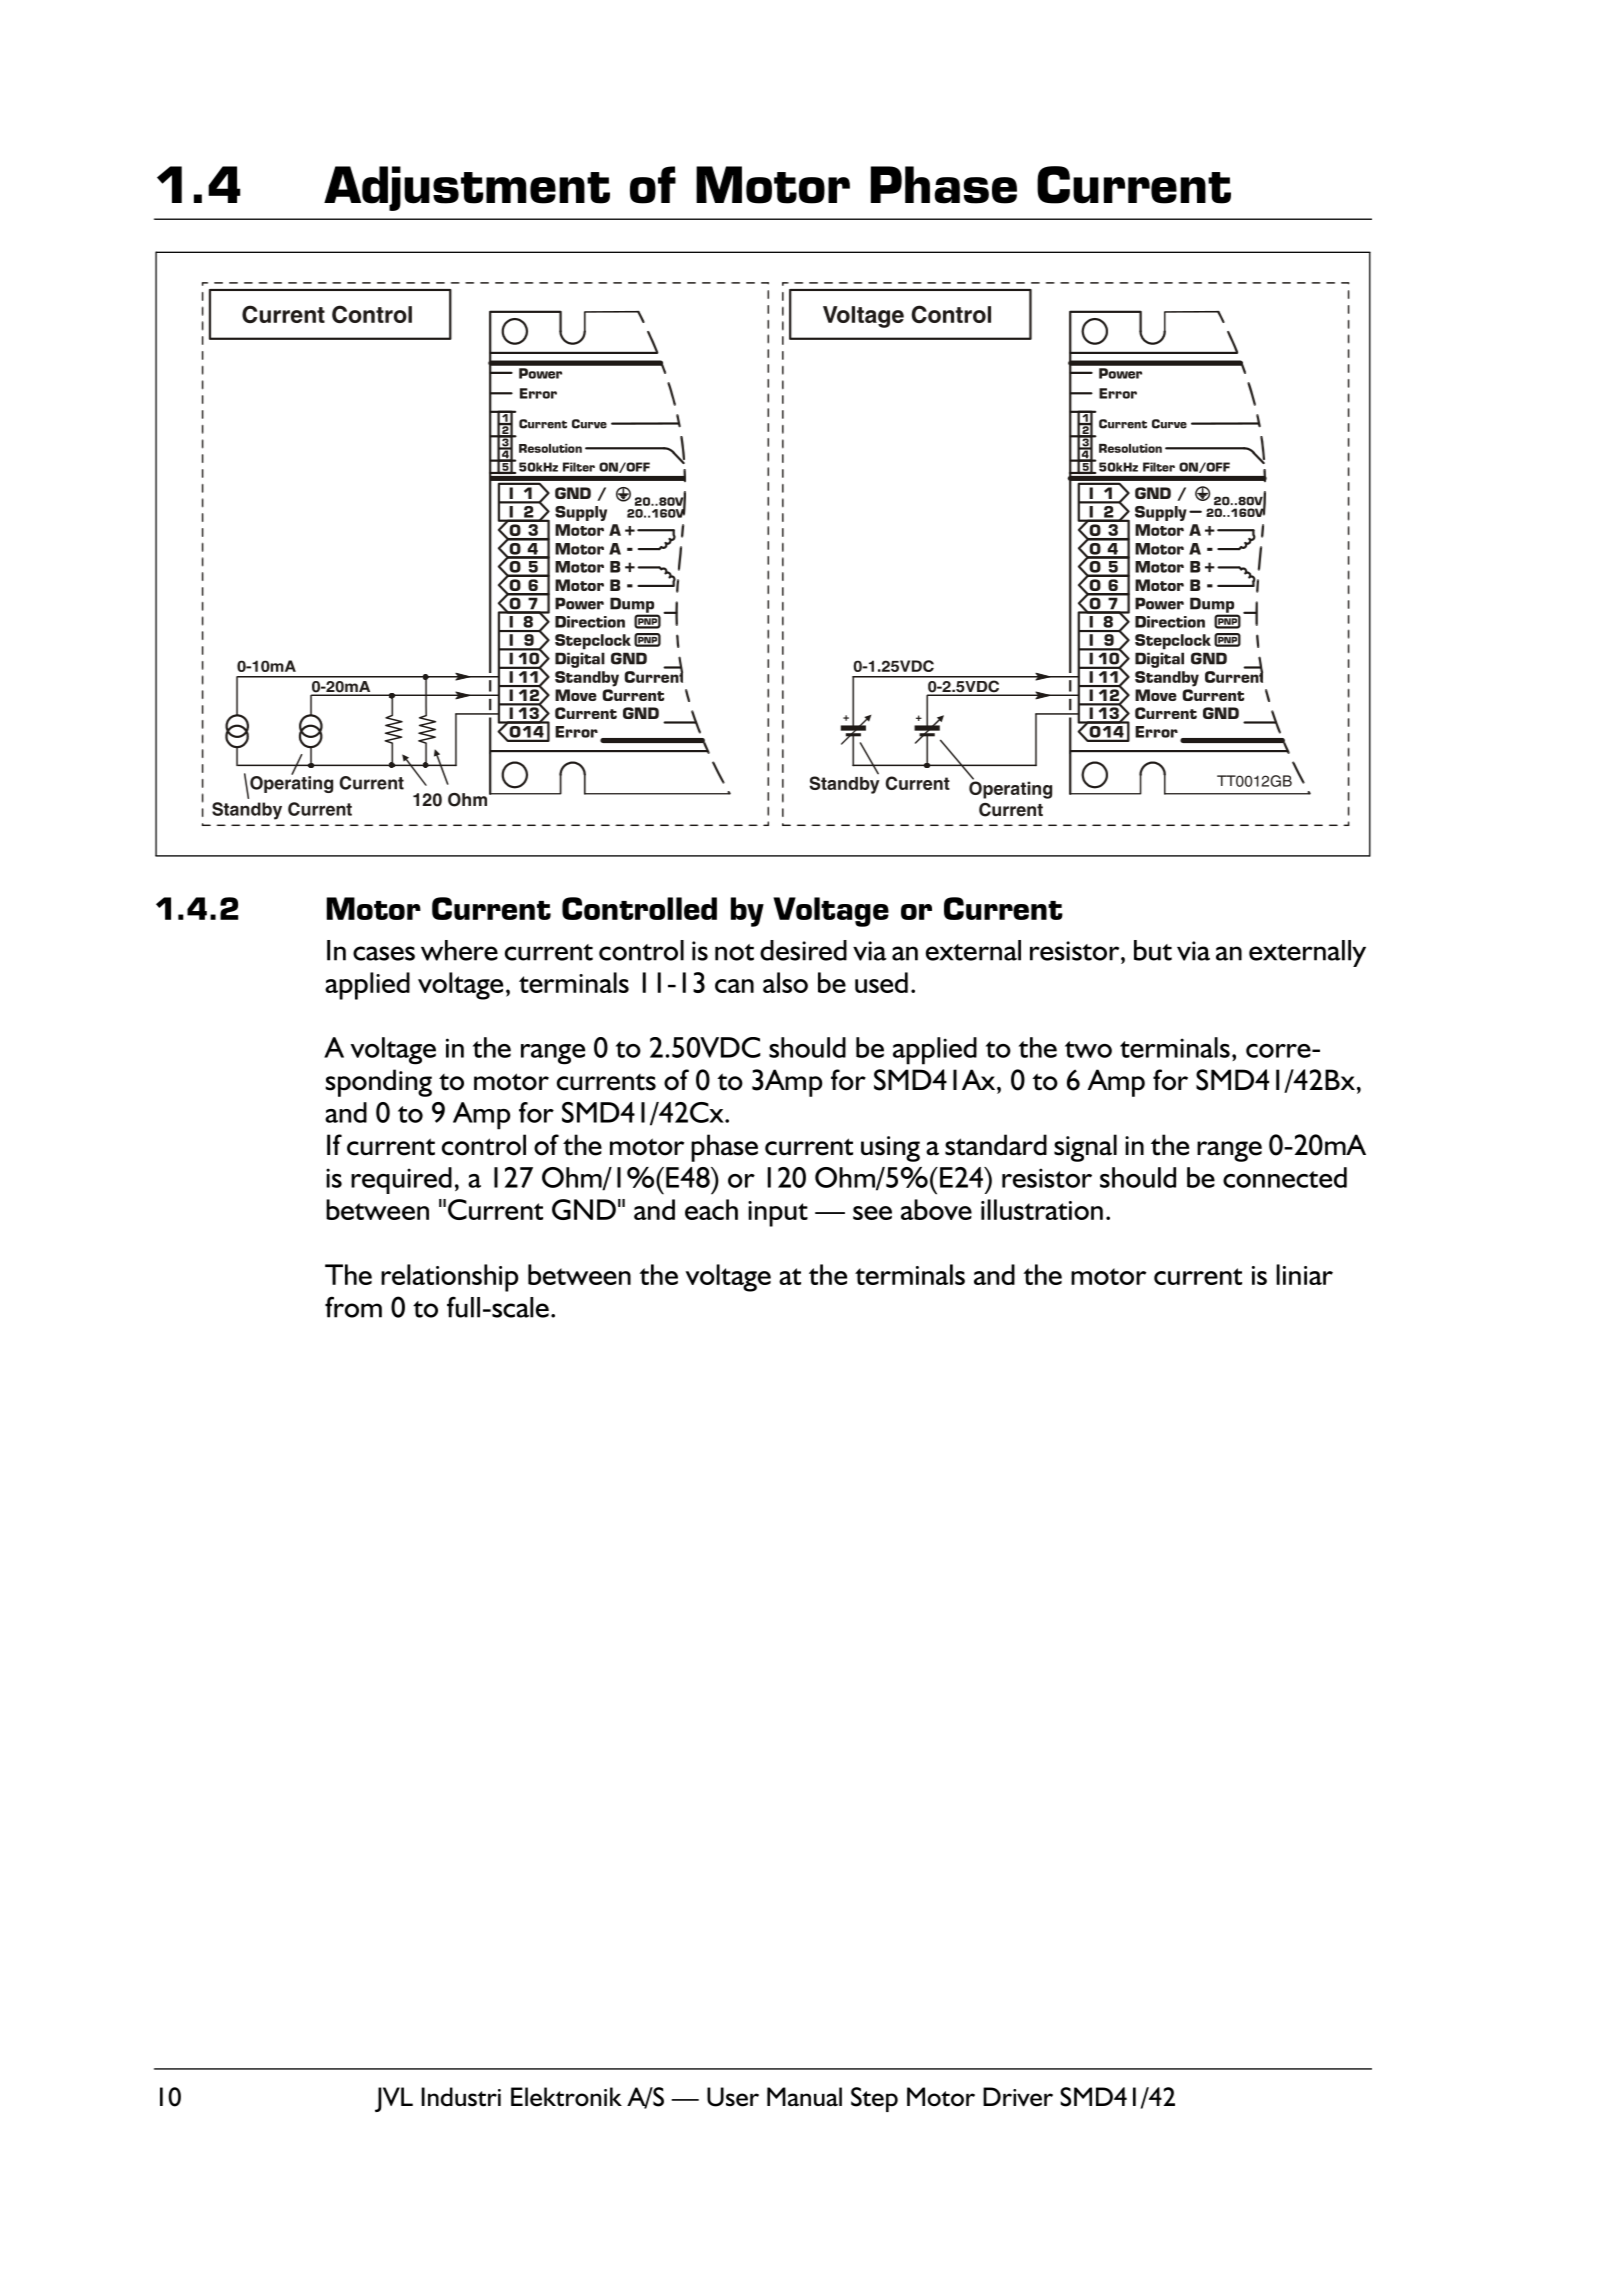 The width and height of the image is (1609, 2277). Describe the element at coordinates (1085, 1148) in the image. I see `signal` at that location.
